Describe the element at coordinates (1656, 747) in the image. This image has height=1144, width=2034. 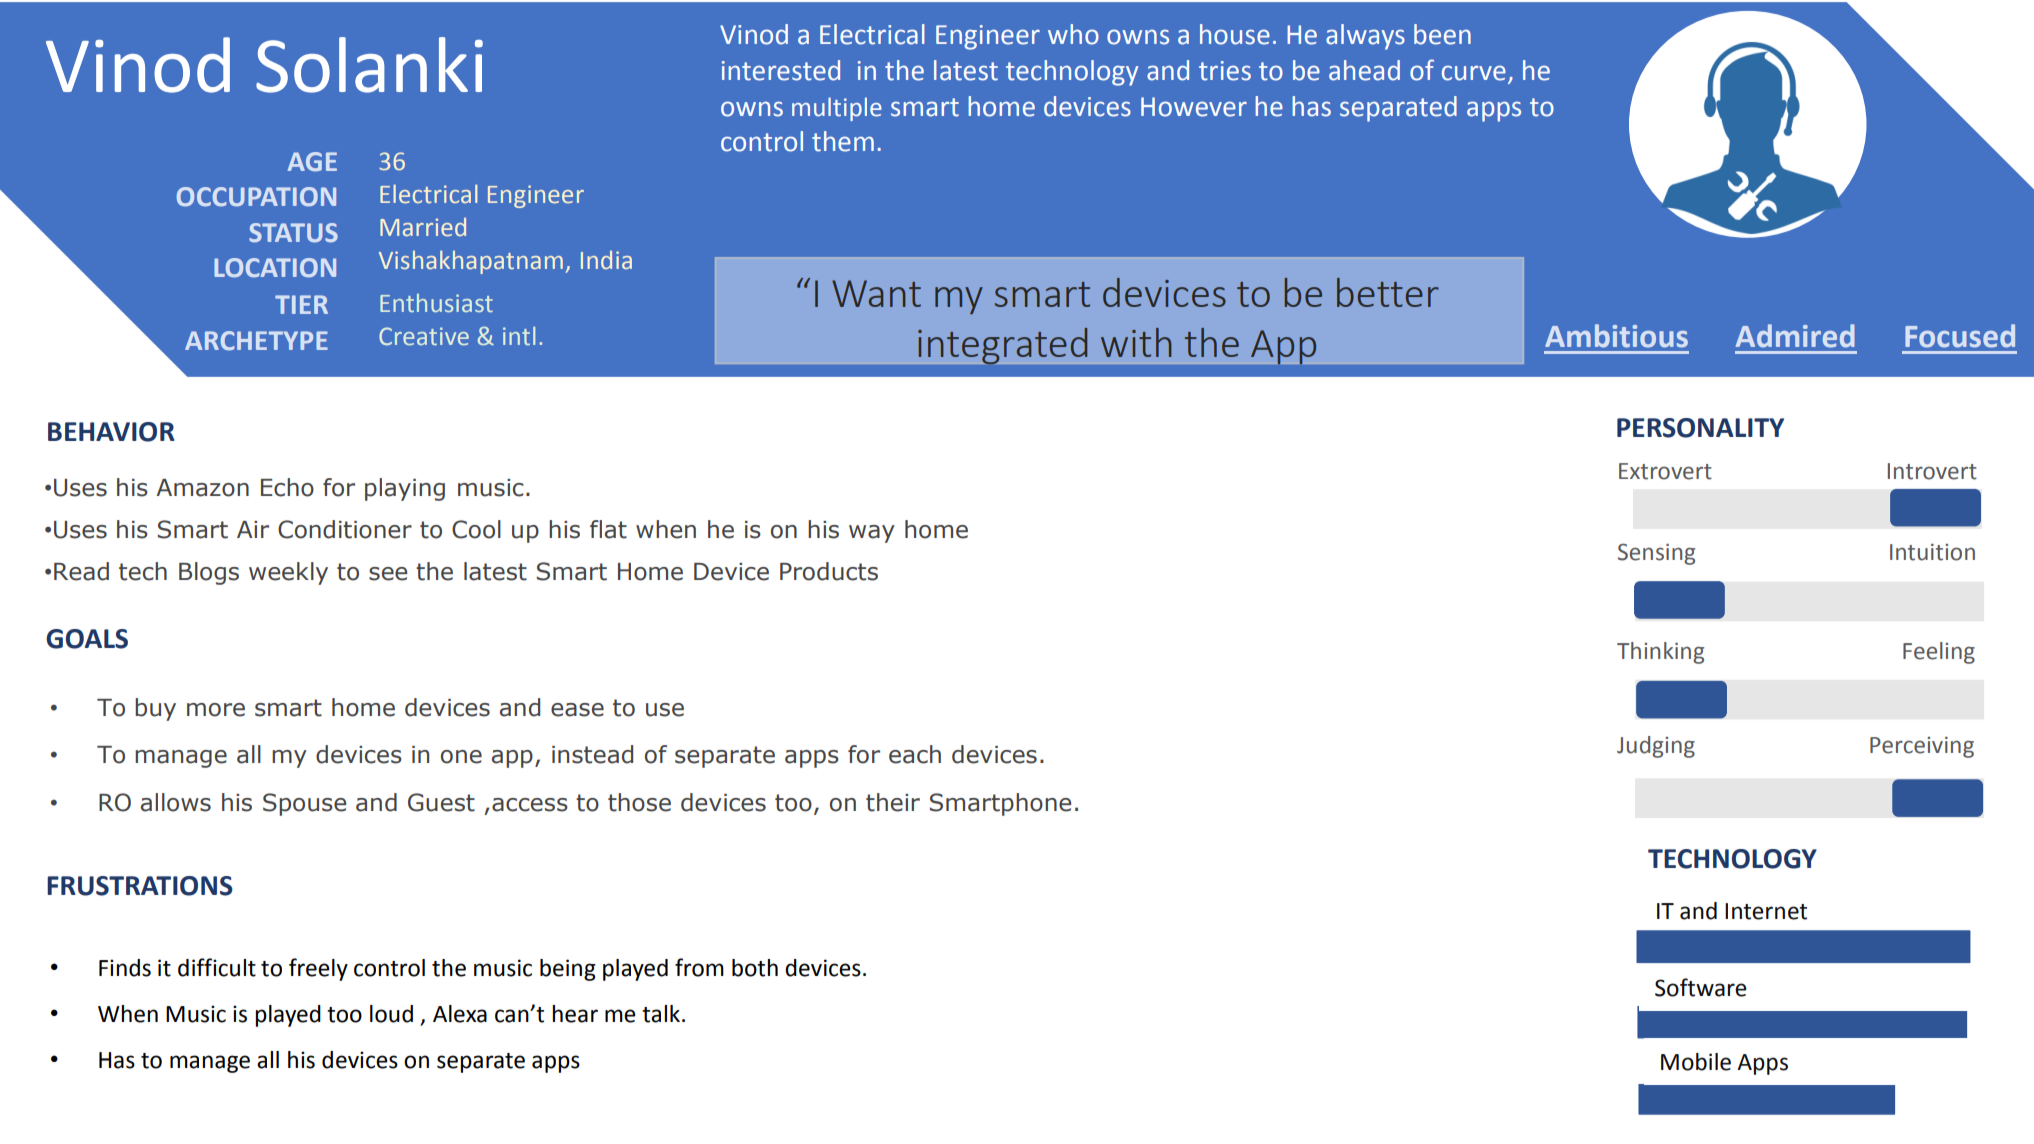
I see `Judging` at that location.
